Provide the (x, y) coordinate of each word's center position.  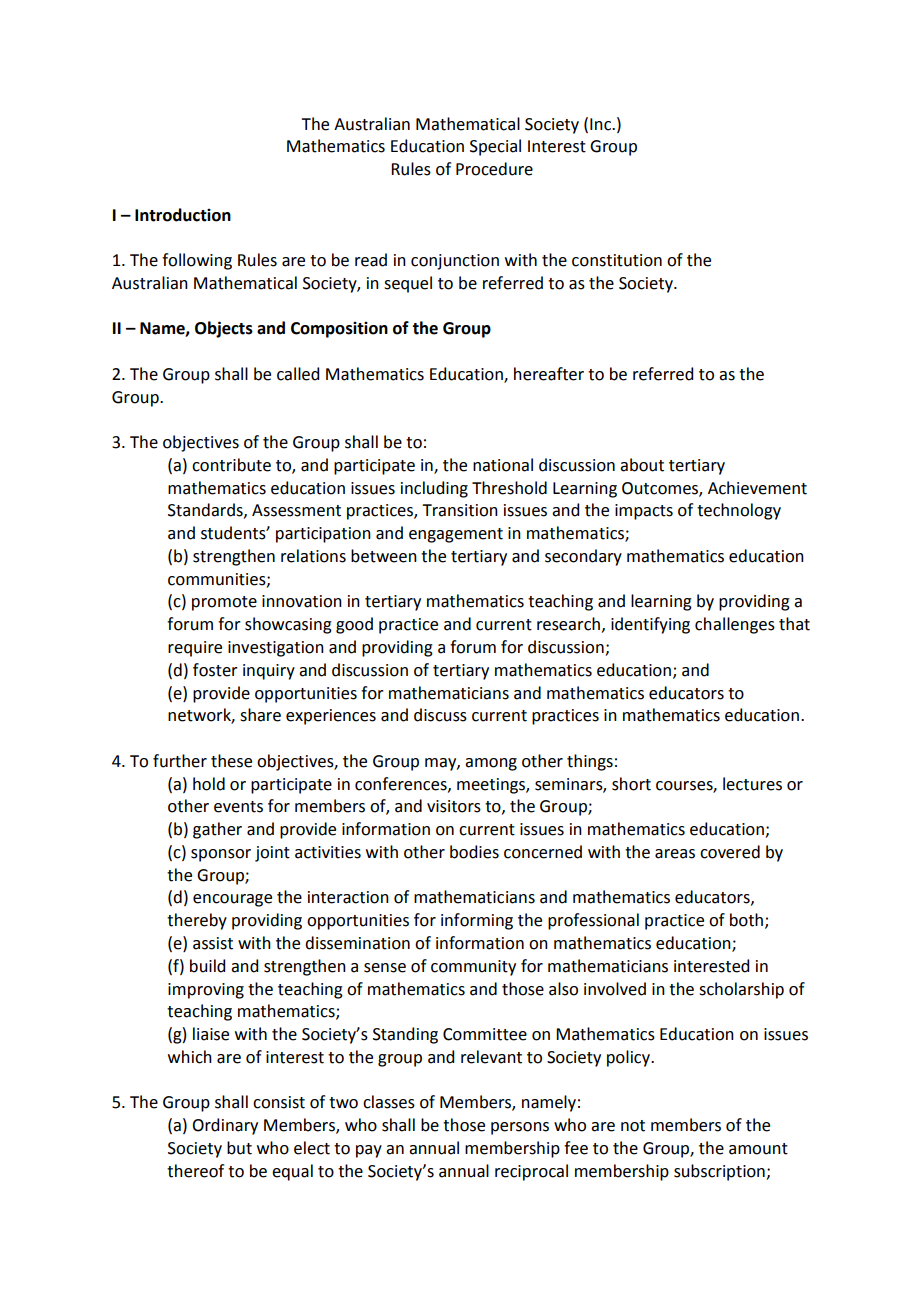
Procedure (494, 169)
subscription (720, 1172)
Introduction (183, 215)
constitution (617, 260)
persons (520, 1128)
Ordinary (225, 1126)
